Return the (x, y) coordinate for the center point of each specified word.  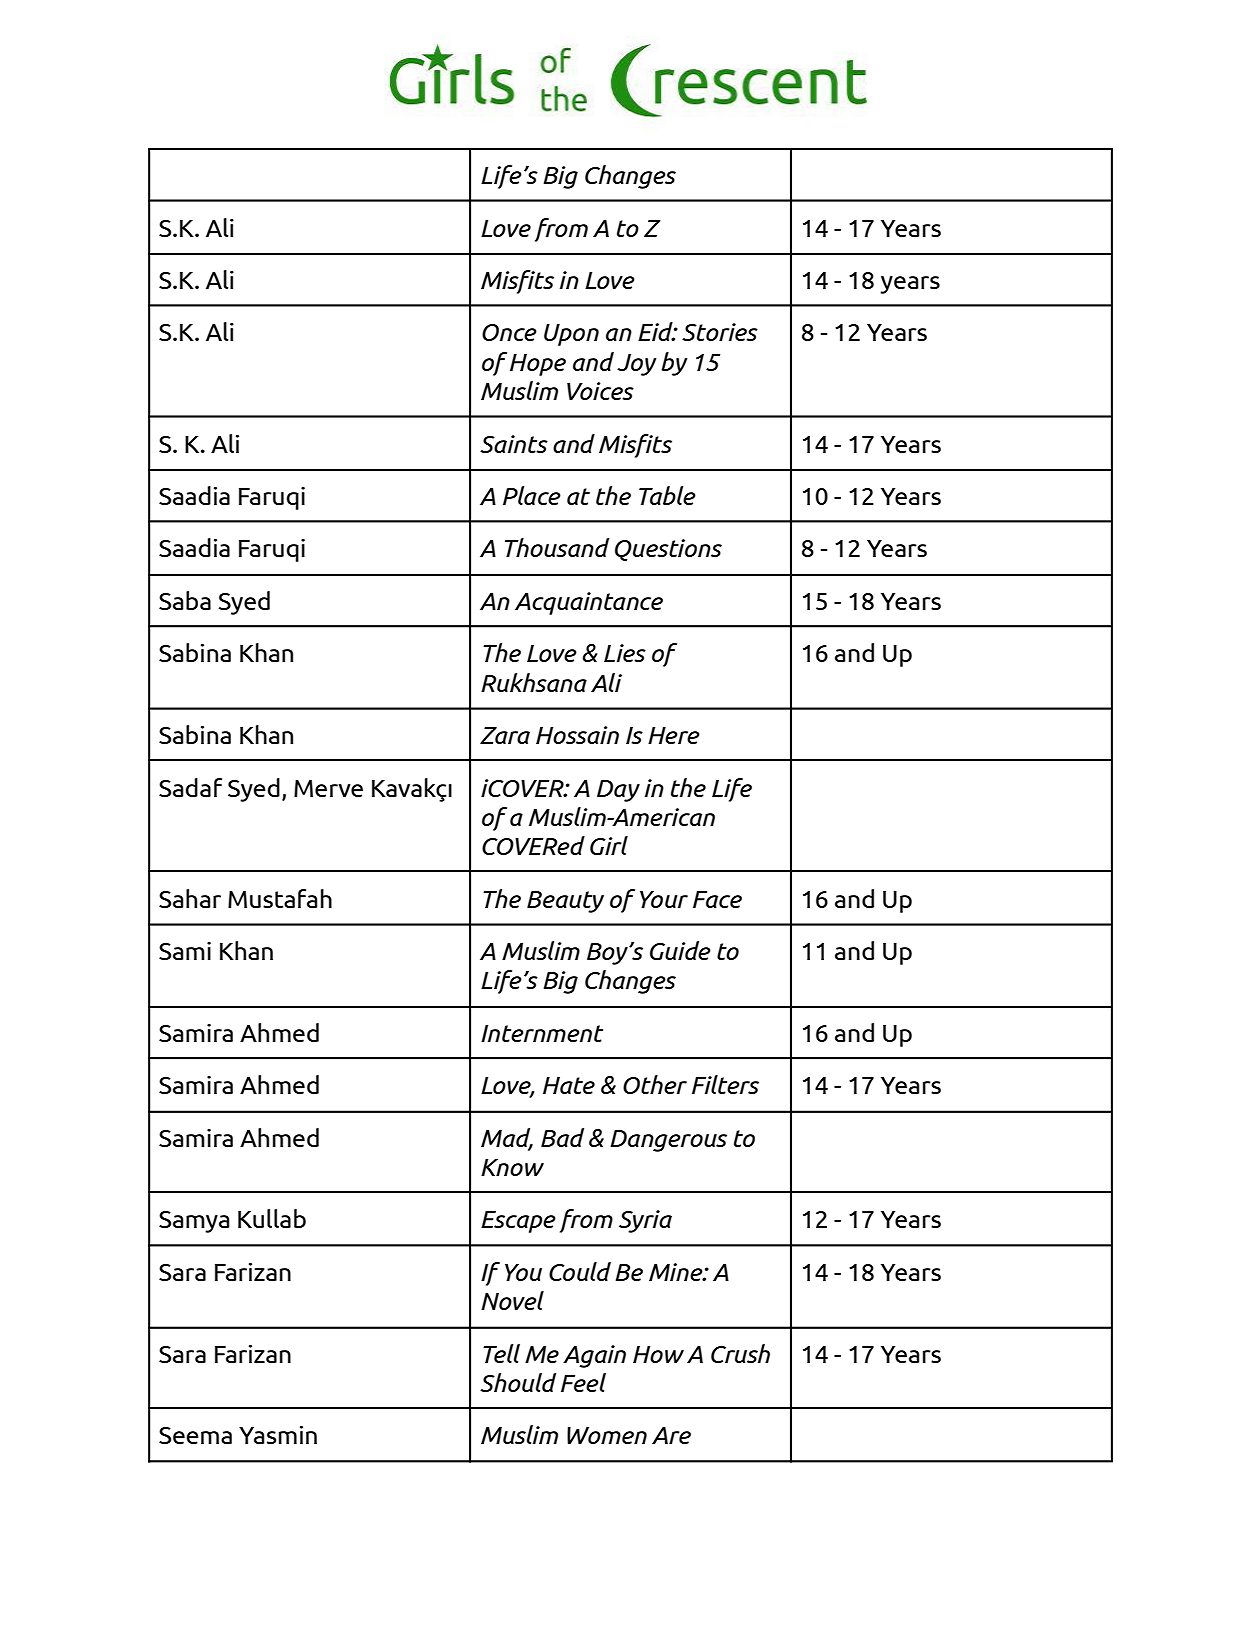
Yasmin (278, 1435)
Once (509, 332)
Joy (636, 365)
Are (671, 1435)
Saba (185, 600)
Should (518, 1382)
